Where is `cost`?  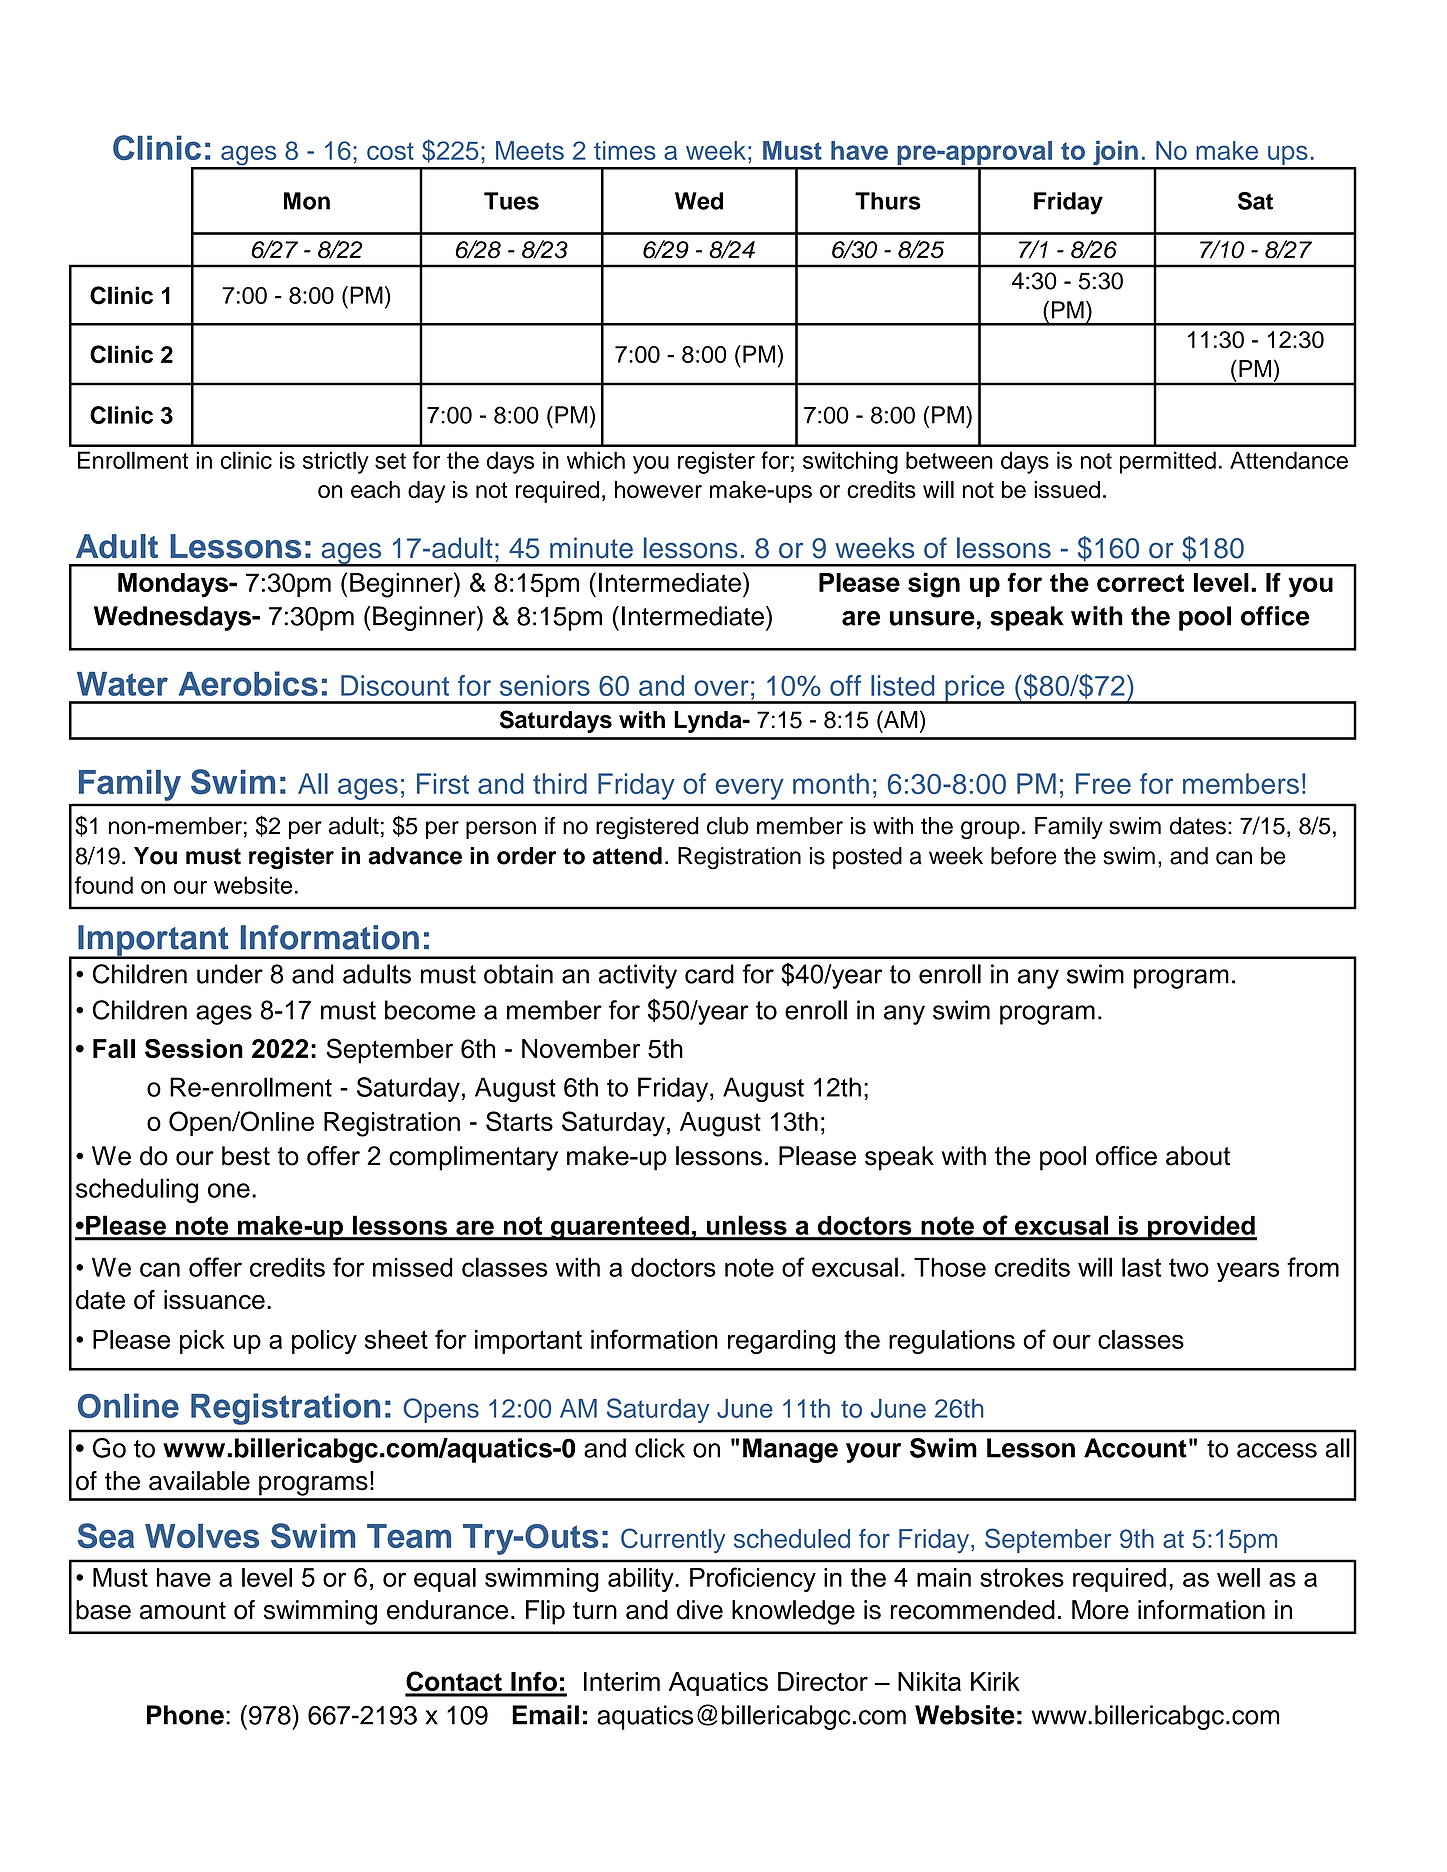
cost is located at coordinates (390, 151).
